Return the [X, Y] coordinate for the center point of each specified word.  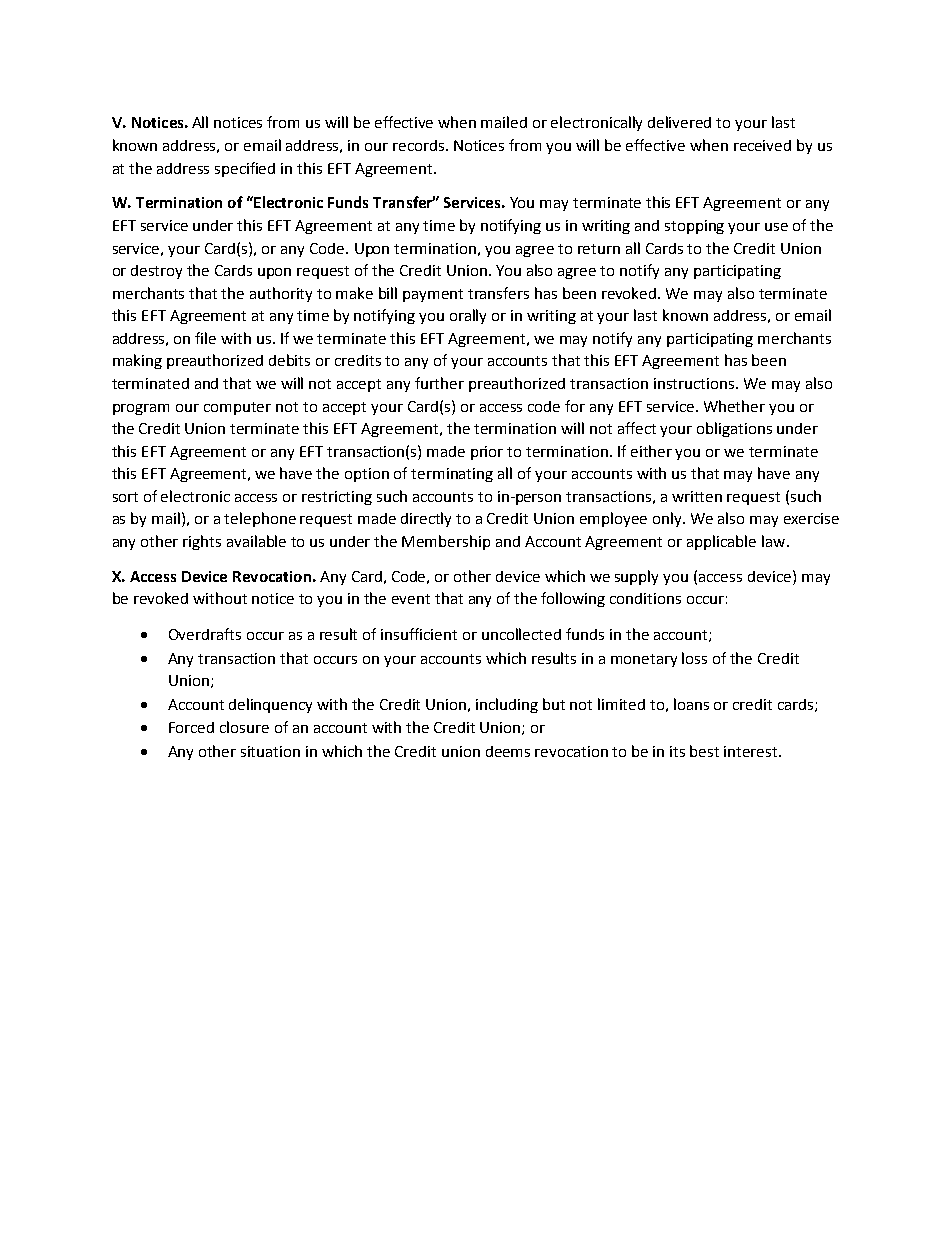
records [420, 145]
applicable [721, 542]
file [205, 338]
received [762, 145]
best [704, 751]
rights [202, 542]
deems [508, 751]
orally [468, 316]
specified [245, 169]
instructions [695, 383]
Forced [191, 727]
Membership [446, 542]
